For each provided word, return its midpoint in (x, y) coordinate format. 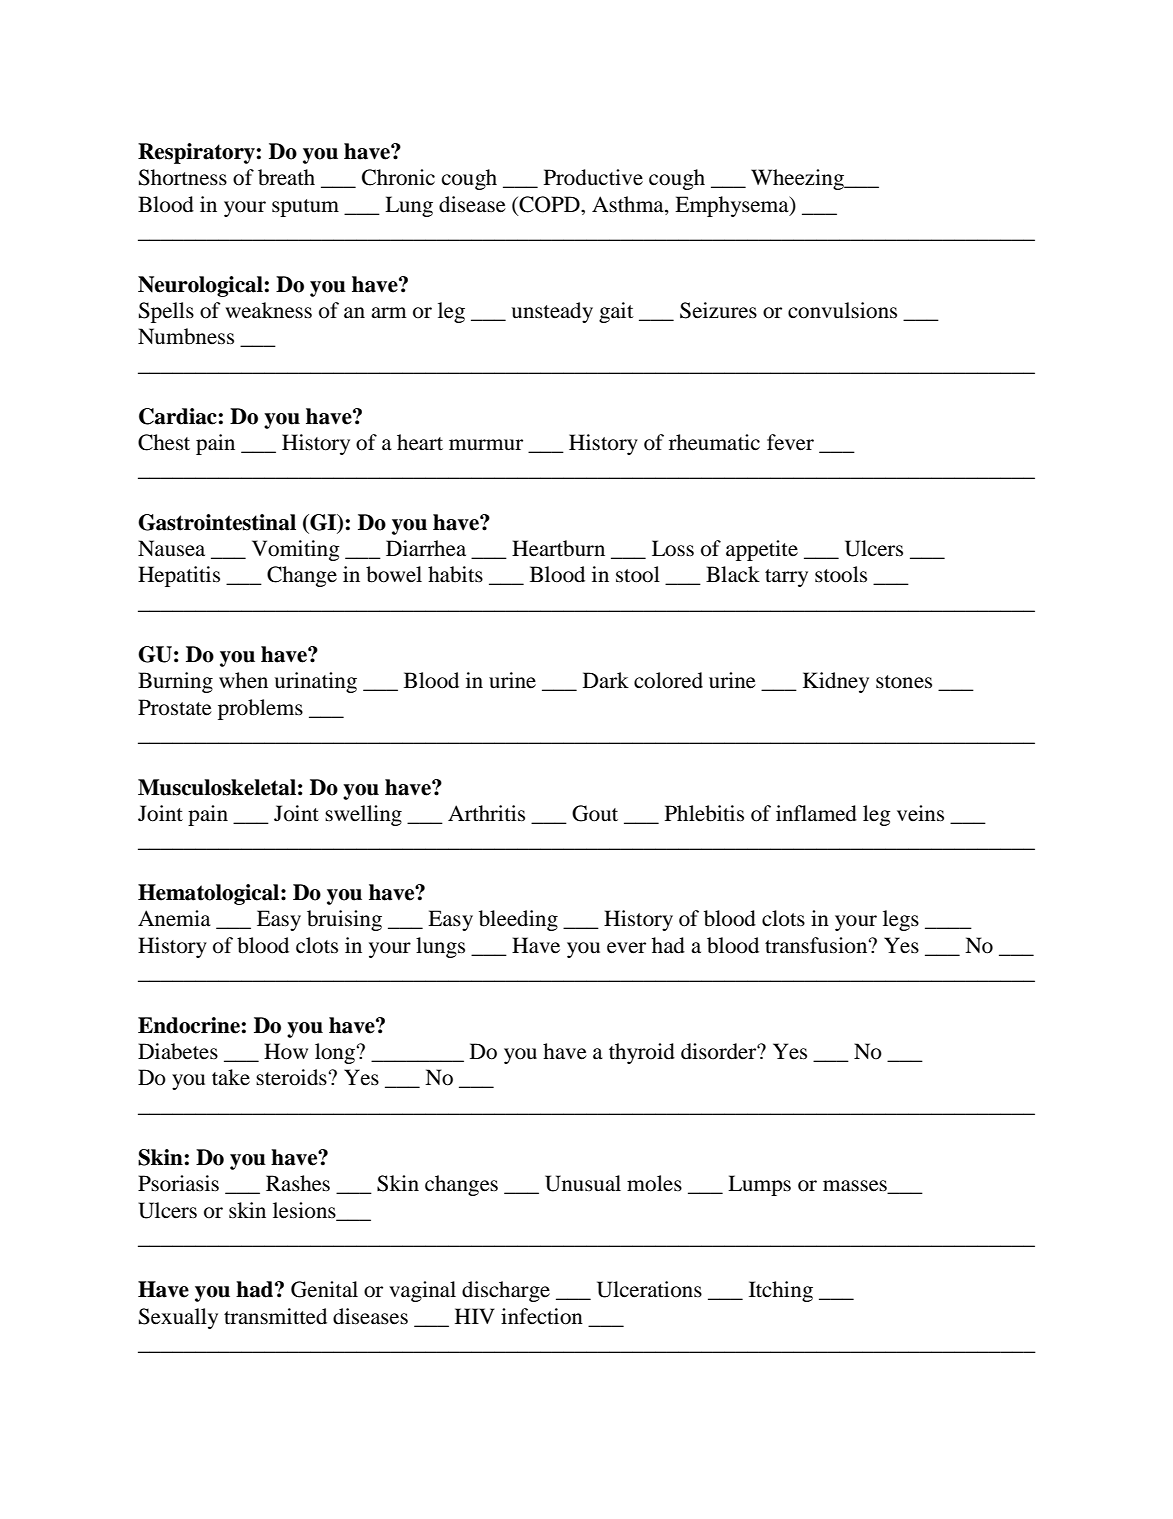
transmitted (275, 1316)
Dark (606, 680)
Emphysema (733, 206)
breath (286, 177)
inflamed (816, 813)
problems (260, 709)
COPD (549, 205)
